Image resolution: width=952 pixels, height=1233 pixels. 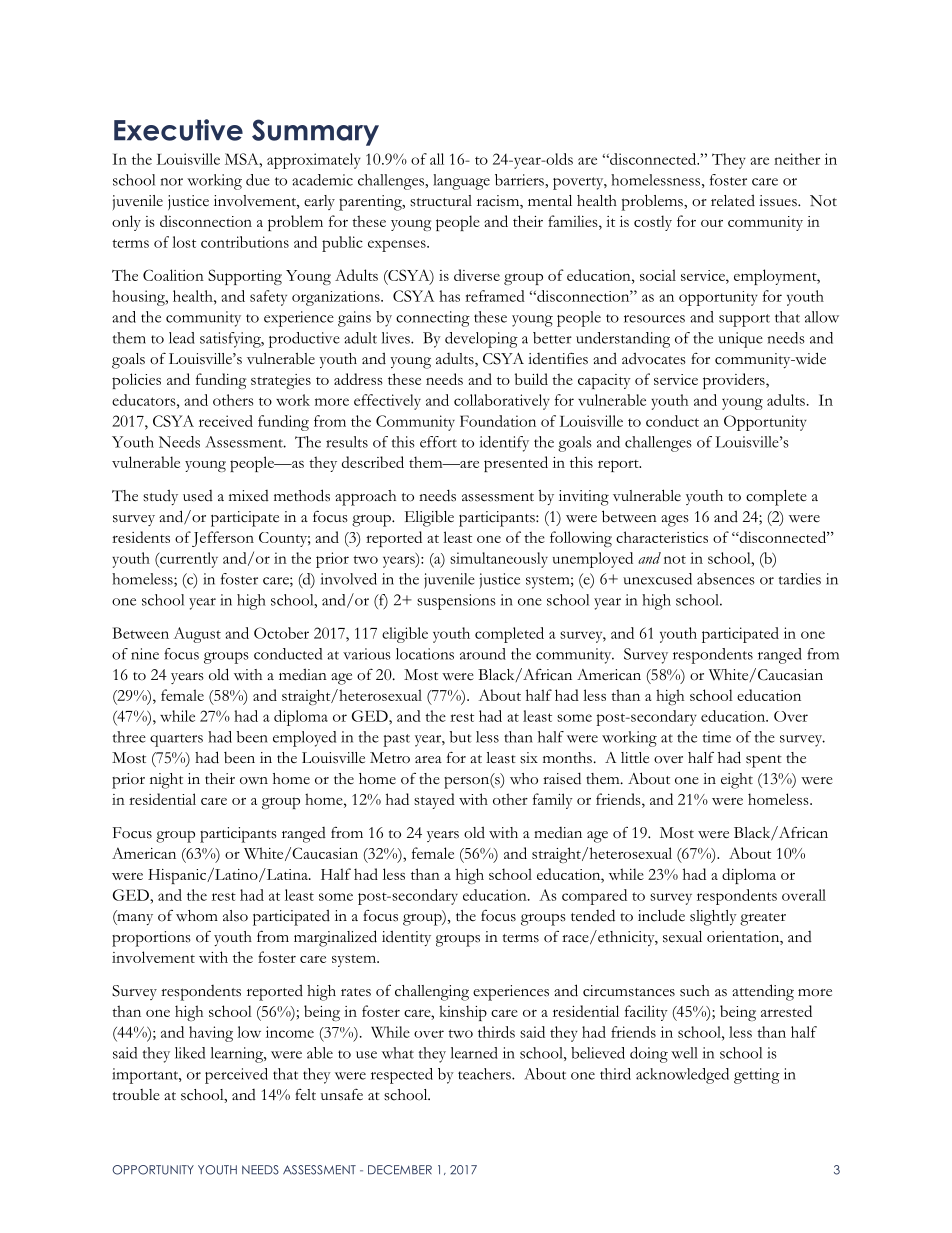 What do you see at coordinates (461, 182) in the image?
I see `language` at bounding box center [461, 182].
